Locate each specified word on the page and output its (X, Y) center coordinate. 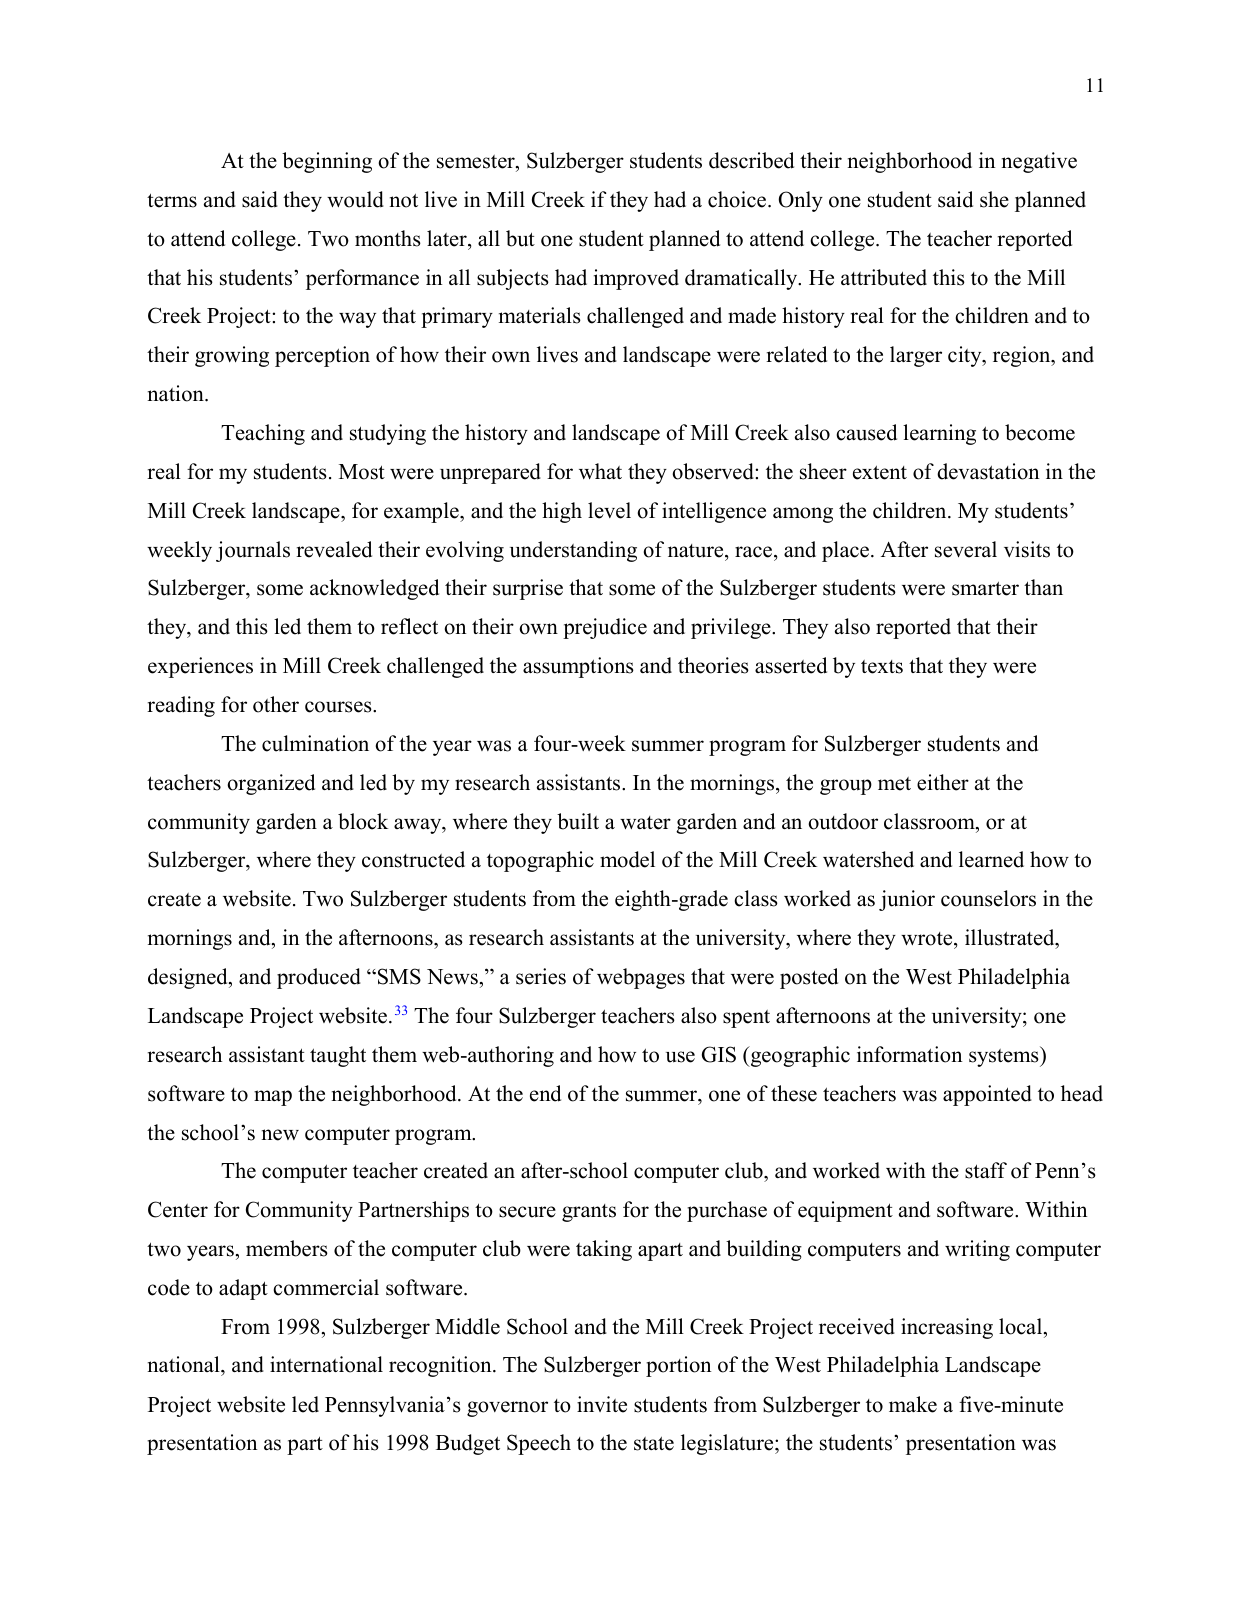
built (578, 821)
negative (1039, 162)
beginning (327, 162)
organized (271, 784)
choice (738, 199)
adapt (243, 1289)
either (943, 782)
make (913, 1404)
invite (602, 1404)
